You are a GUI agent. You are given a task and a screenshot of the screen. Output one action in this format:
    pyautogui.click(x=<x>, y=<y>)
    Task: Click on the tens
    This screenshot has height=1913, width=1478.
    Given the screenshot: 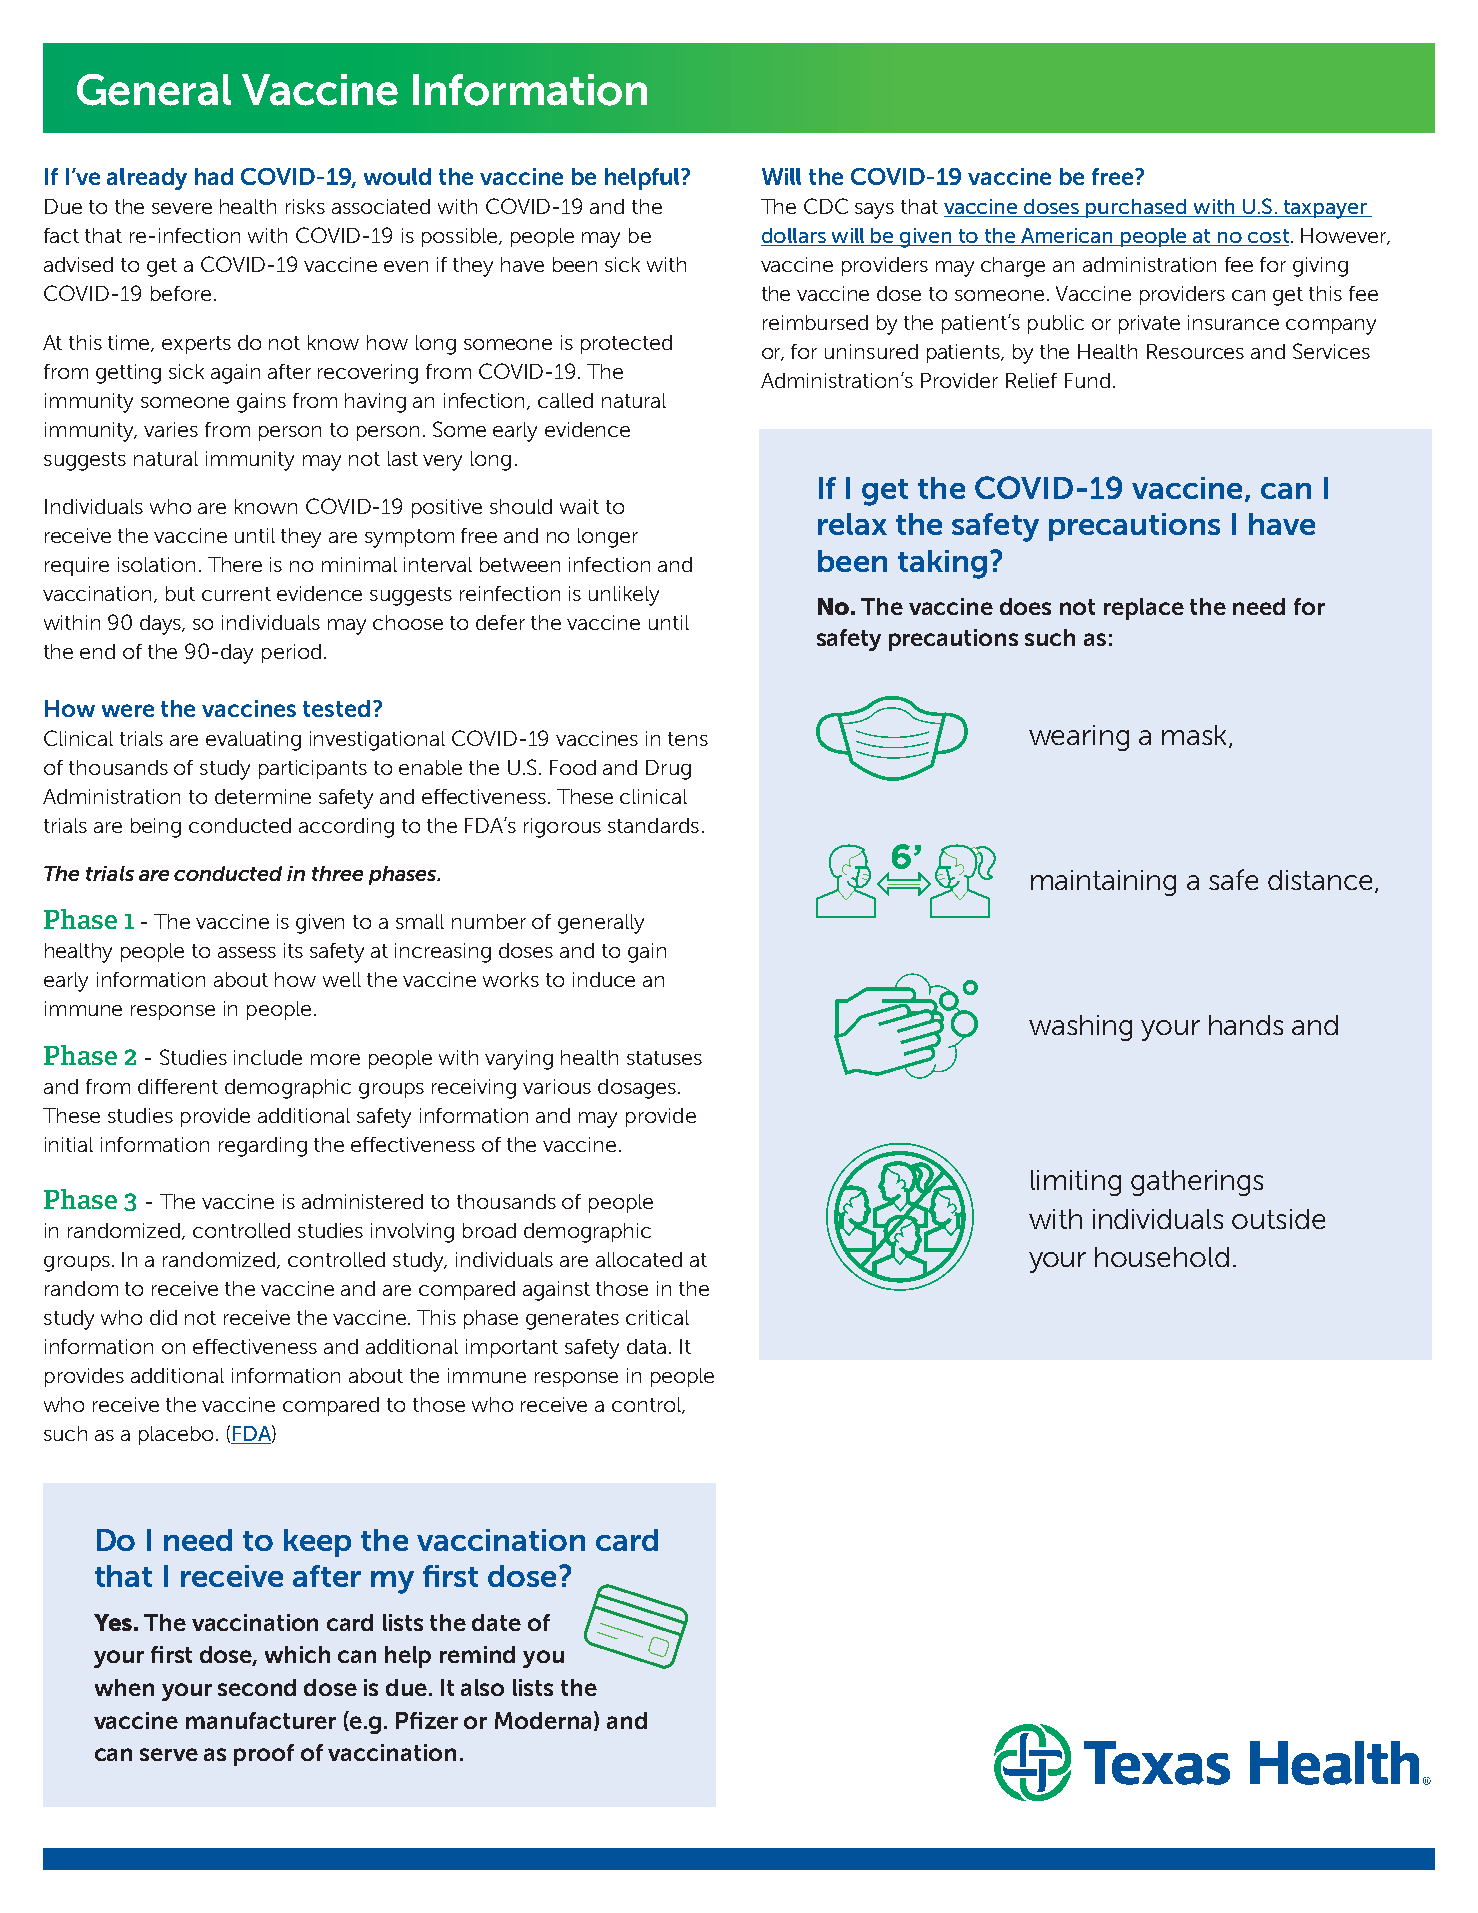 What is the action you would take?
    pyautogui.click(x=688, y=739)
